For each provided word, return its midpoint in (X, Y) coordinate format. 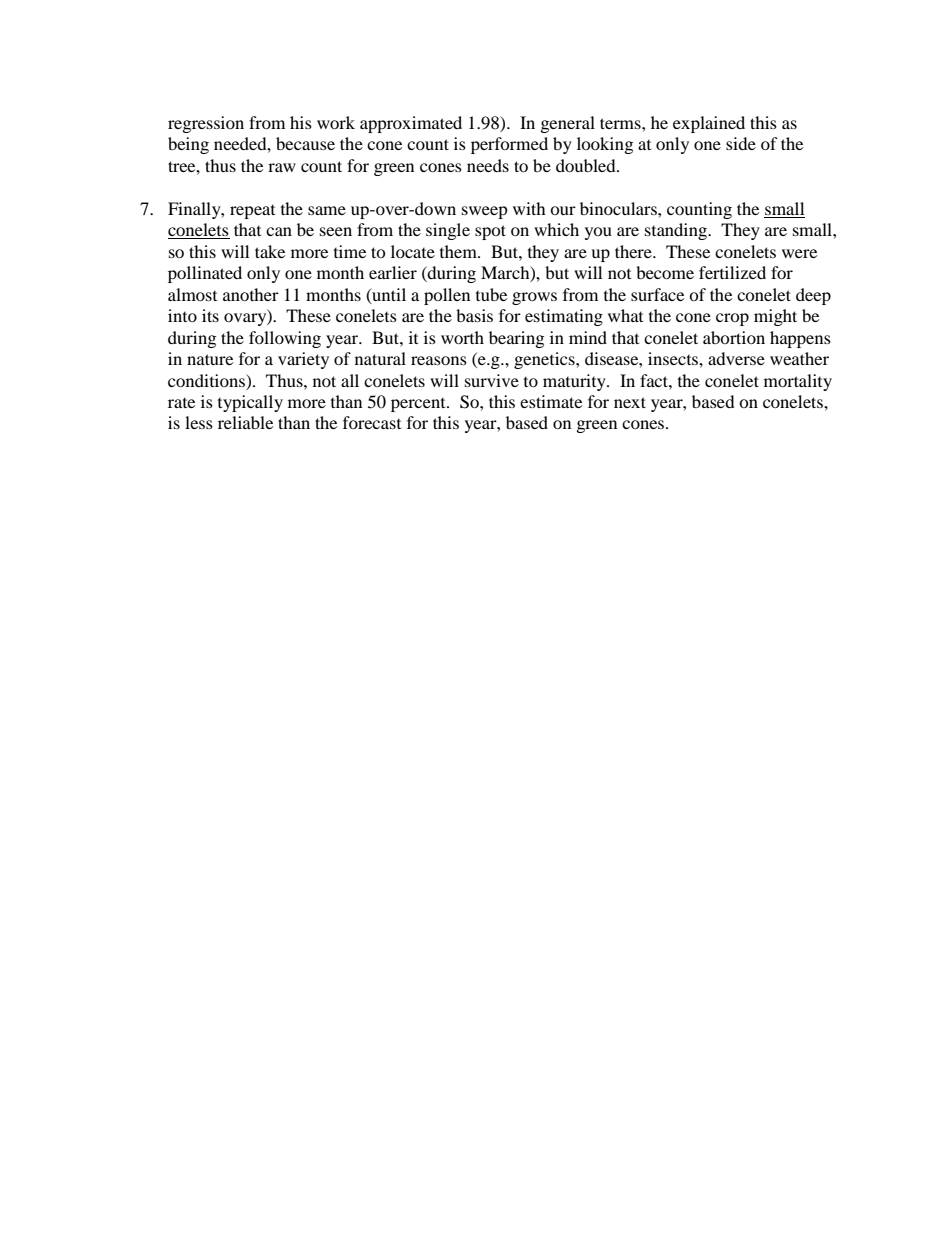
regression (206, 124)
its (210, 315)
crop (732, 319)
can (279, 231)
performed (509, 145)
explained (709, 124)
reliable (245, 422)
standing (677, 231)
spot (490, 232)
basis (474, 315)
